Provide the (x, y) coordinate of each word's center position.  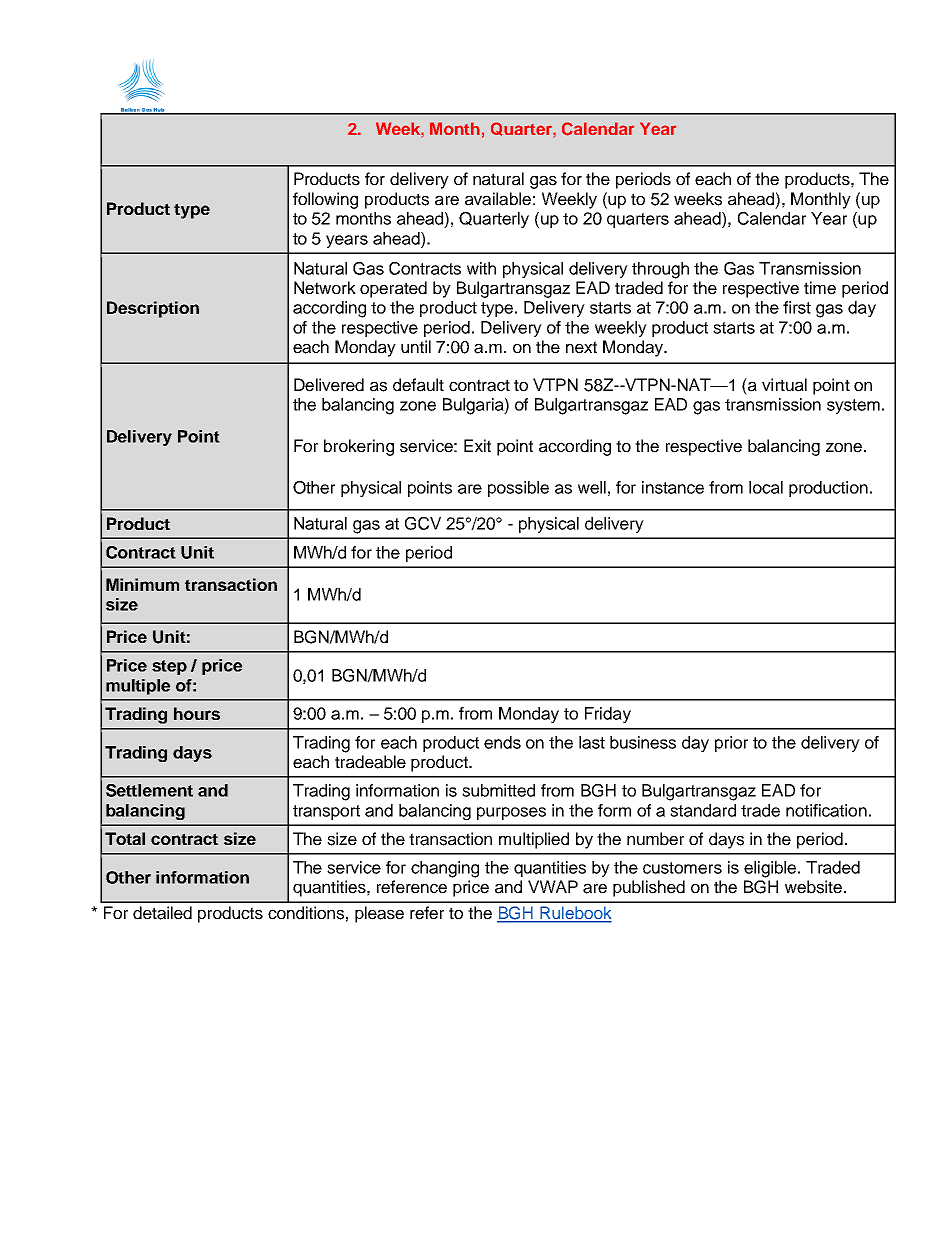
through (660, 270)
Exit (477, 445)
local (766, 487)
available (498, 199)
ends (502, 742)
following (325, 200)
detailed (162, 913)
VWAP (553, 886)
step (169, 667)
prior (731, 744)
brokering (359, 447)
